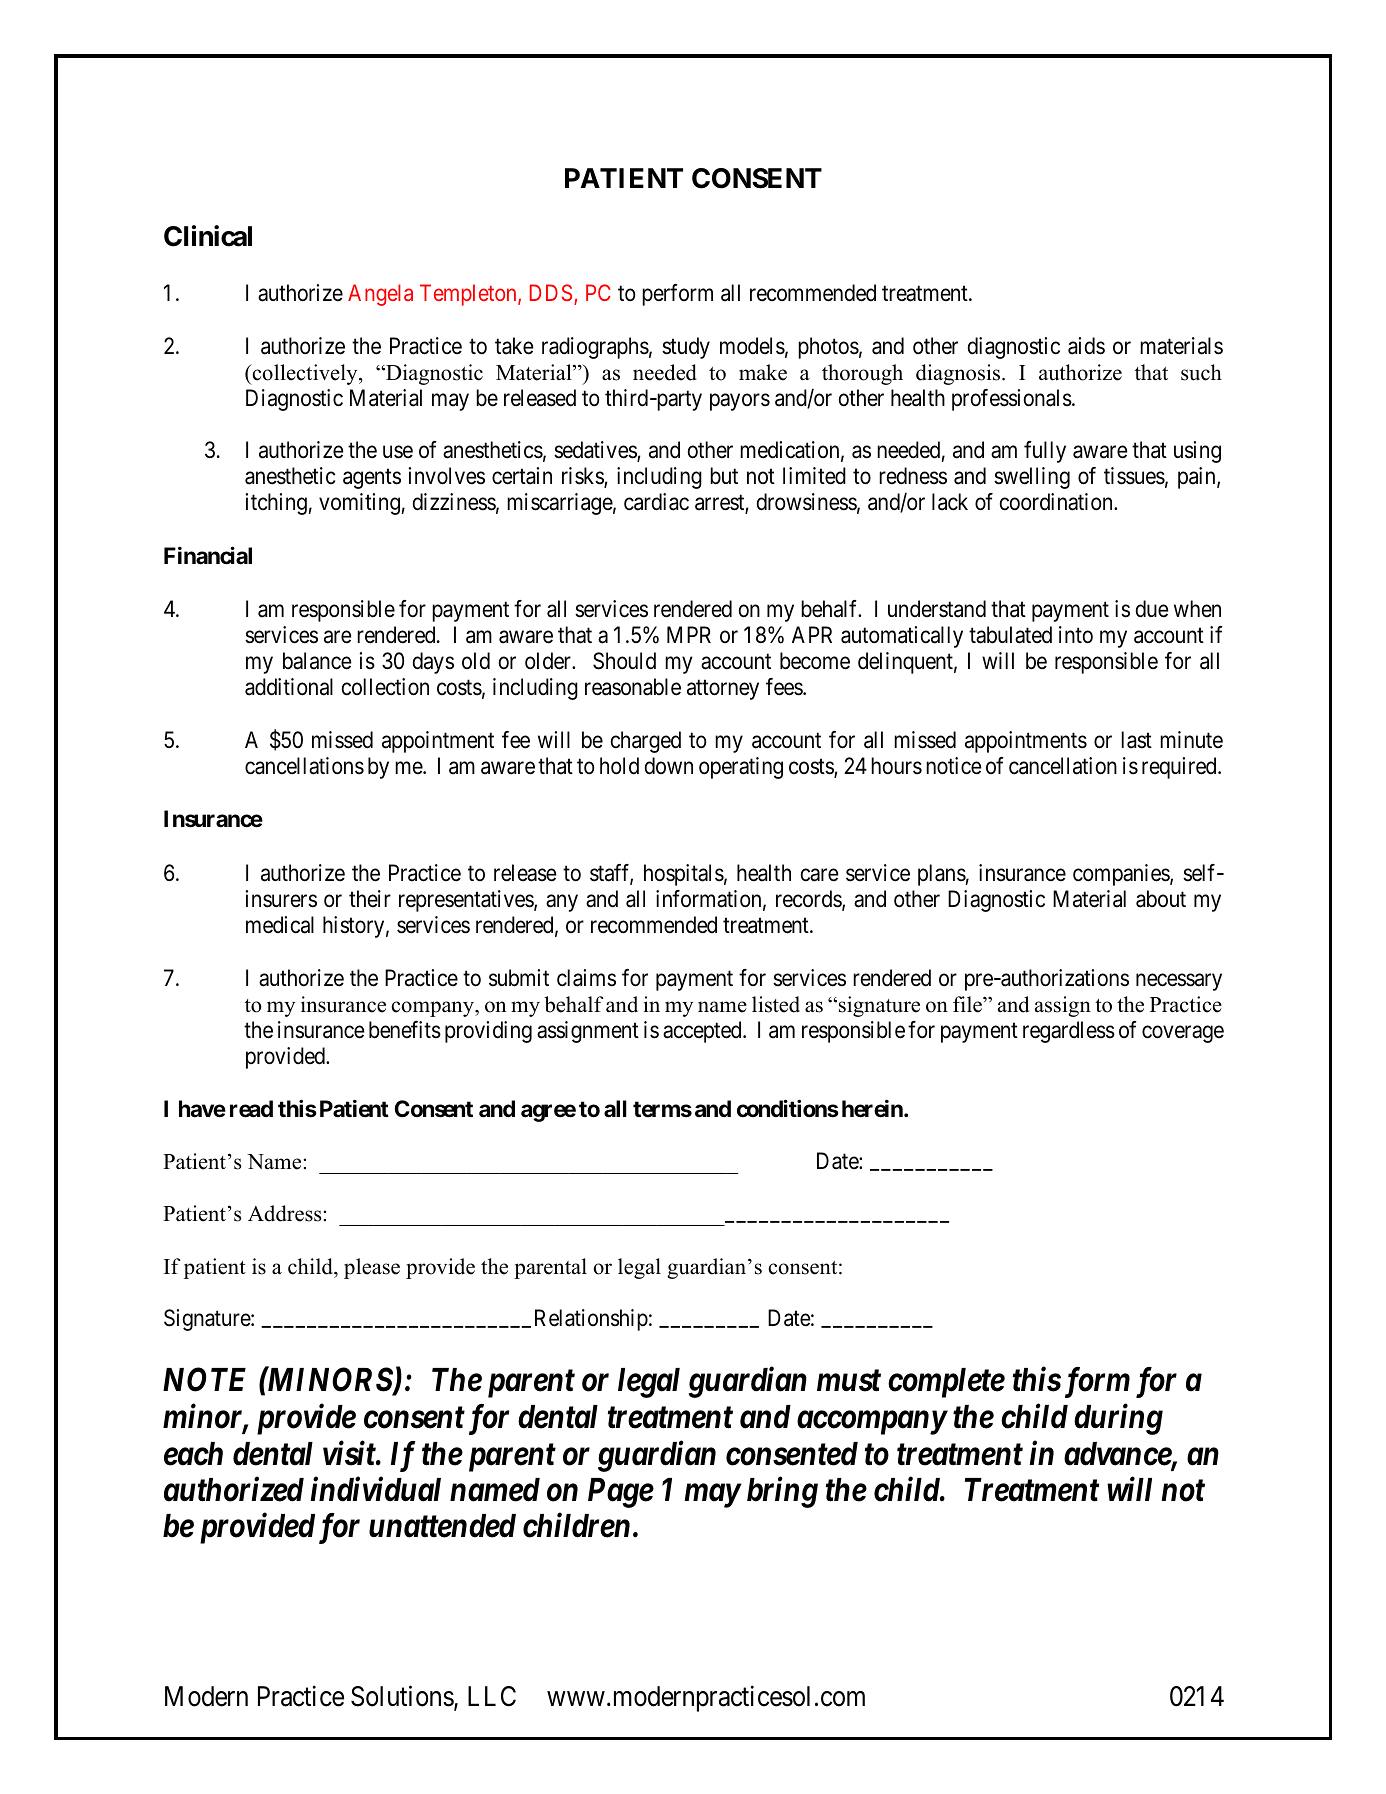  What do you see at coordinates (703, 1032) in the page?
I see `accepted` at bounding box center [703, 1032].
